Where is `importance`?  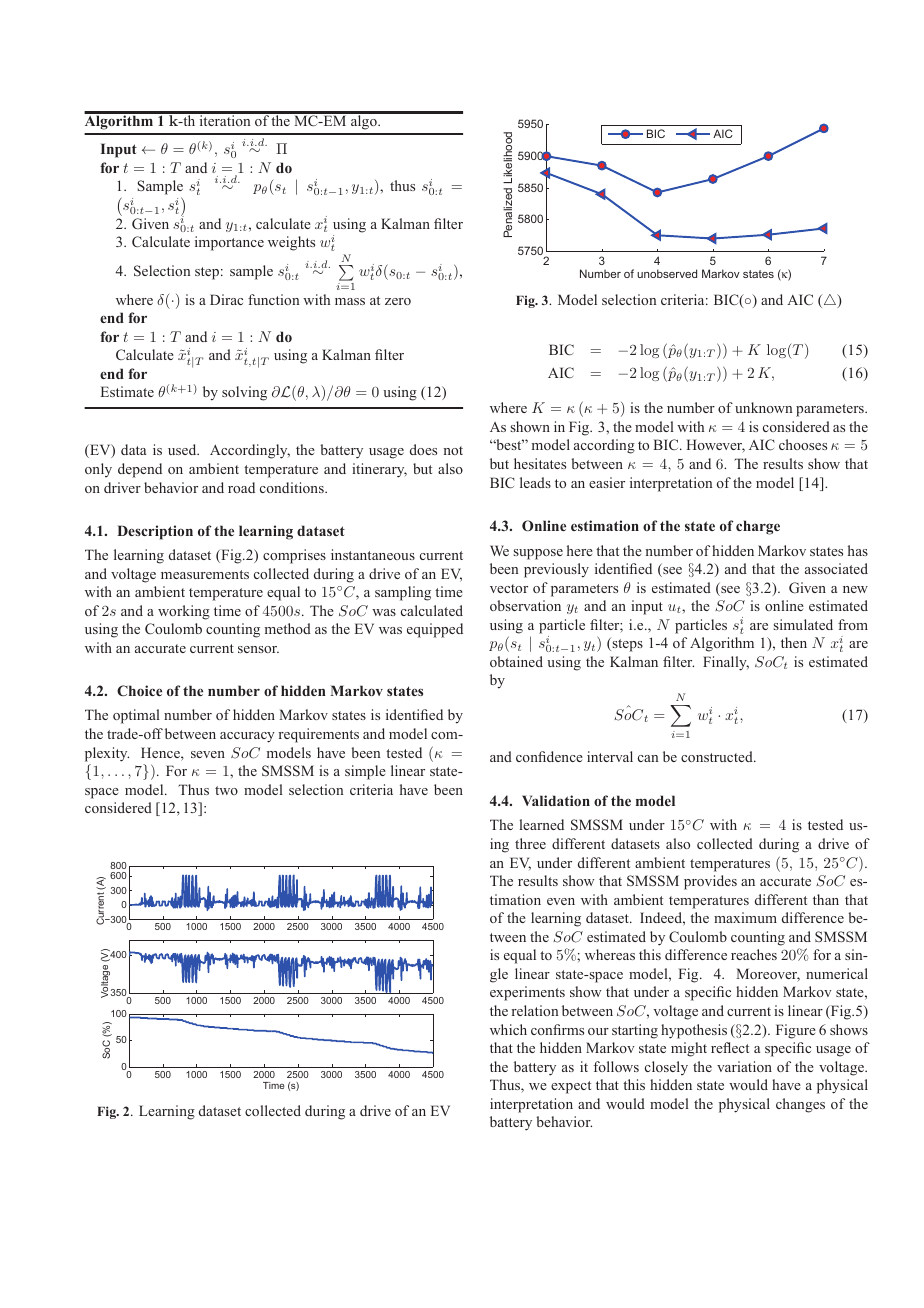 importance is located at coordinates (229, 243).
